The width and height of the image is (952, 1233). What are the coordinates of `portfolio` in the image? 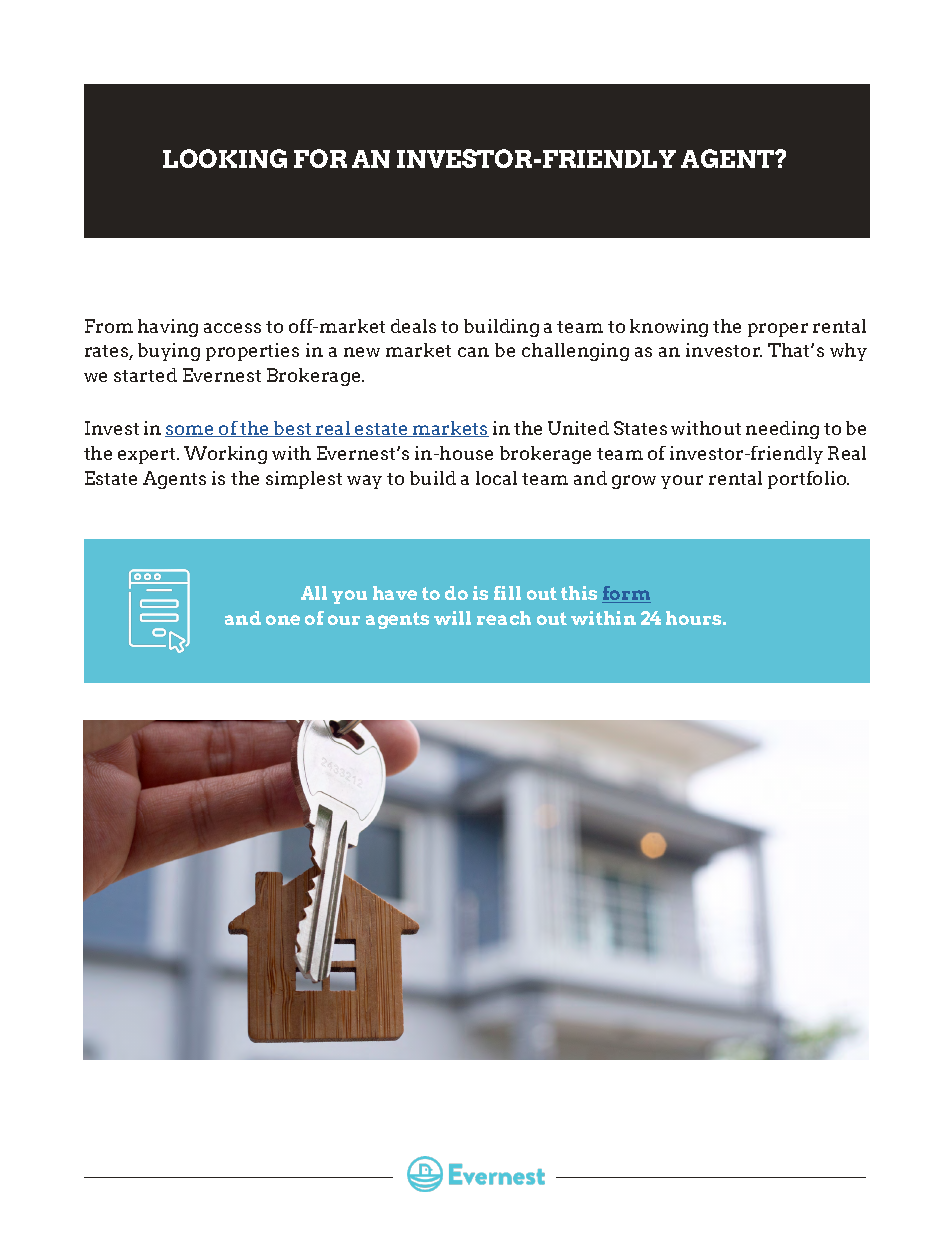 It's located at (808, 480).
